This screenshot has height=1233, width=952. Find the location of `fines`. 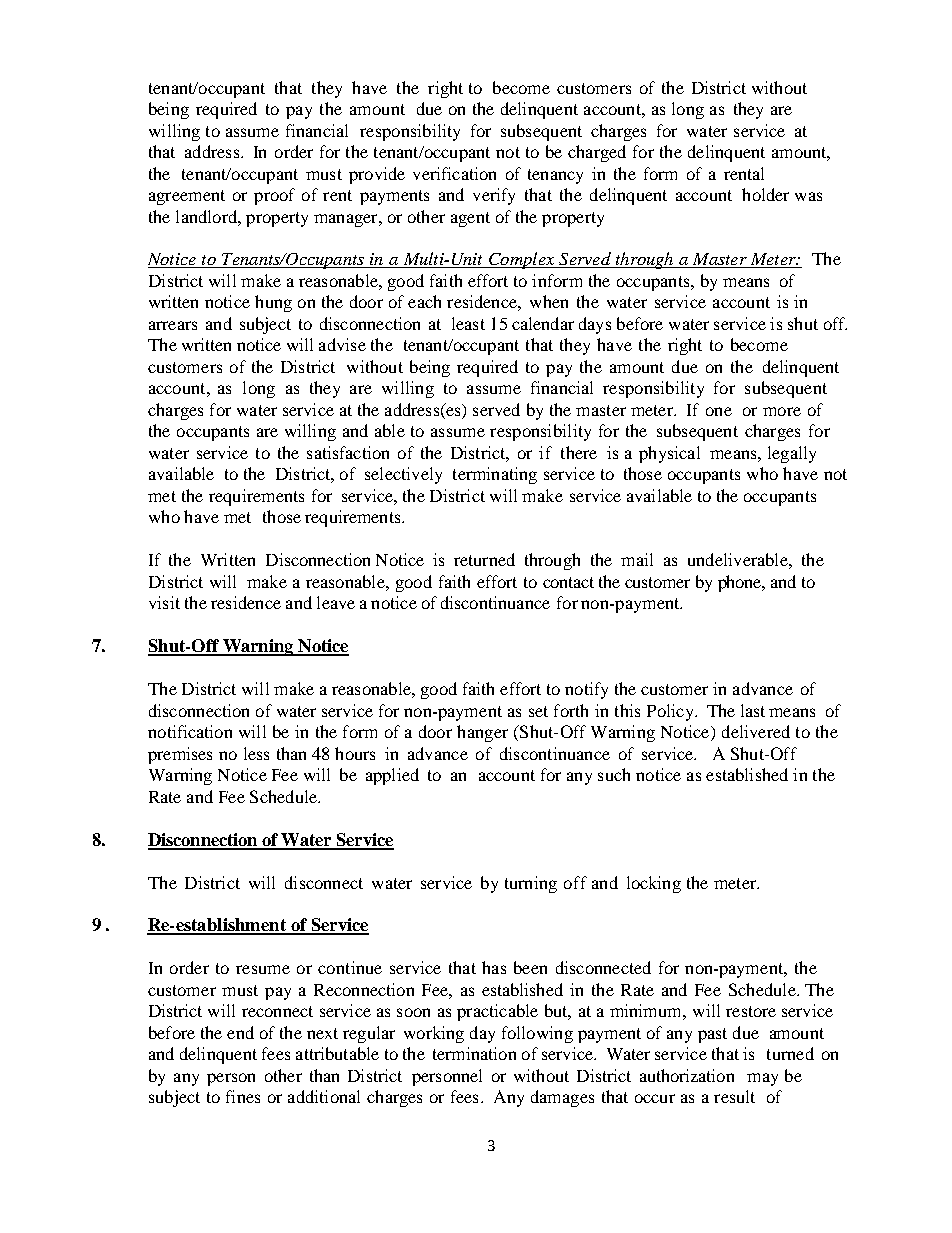

fines is located at coordinates (243, 1096).
